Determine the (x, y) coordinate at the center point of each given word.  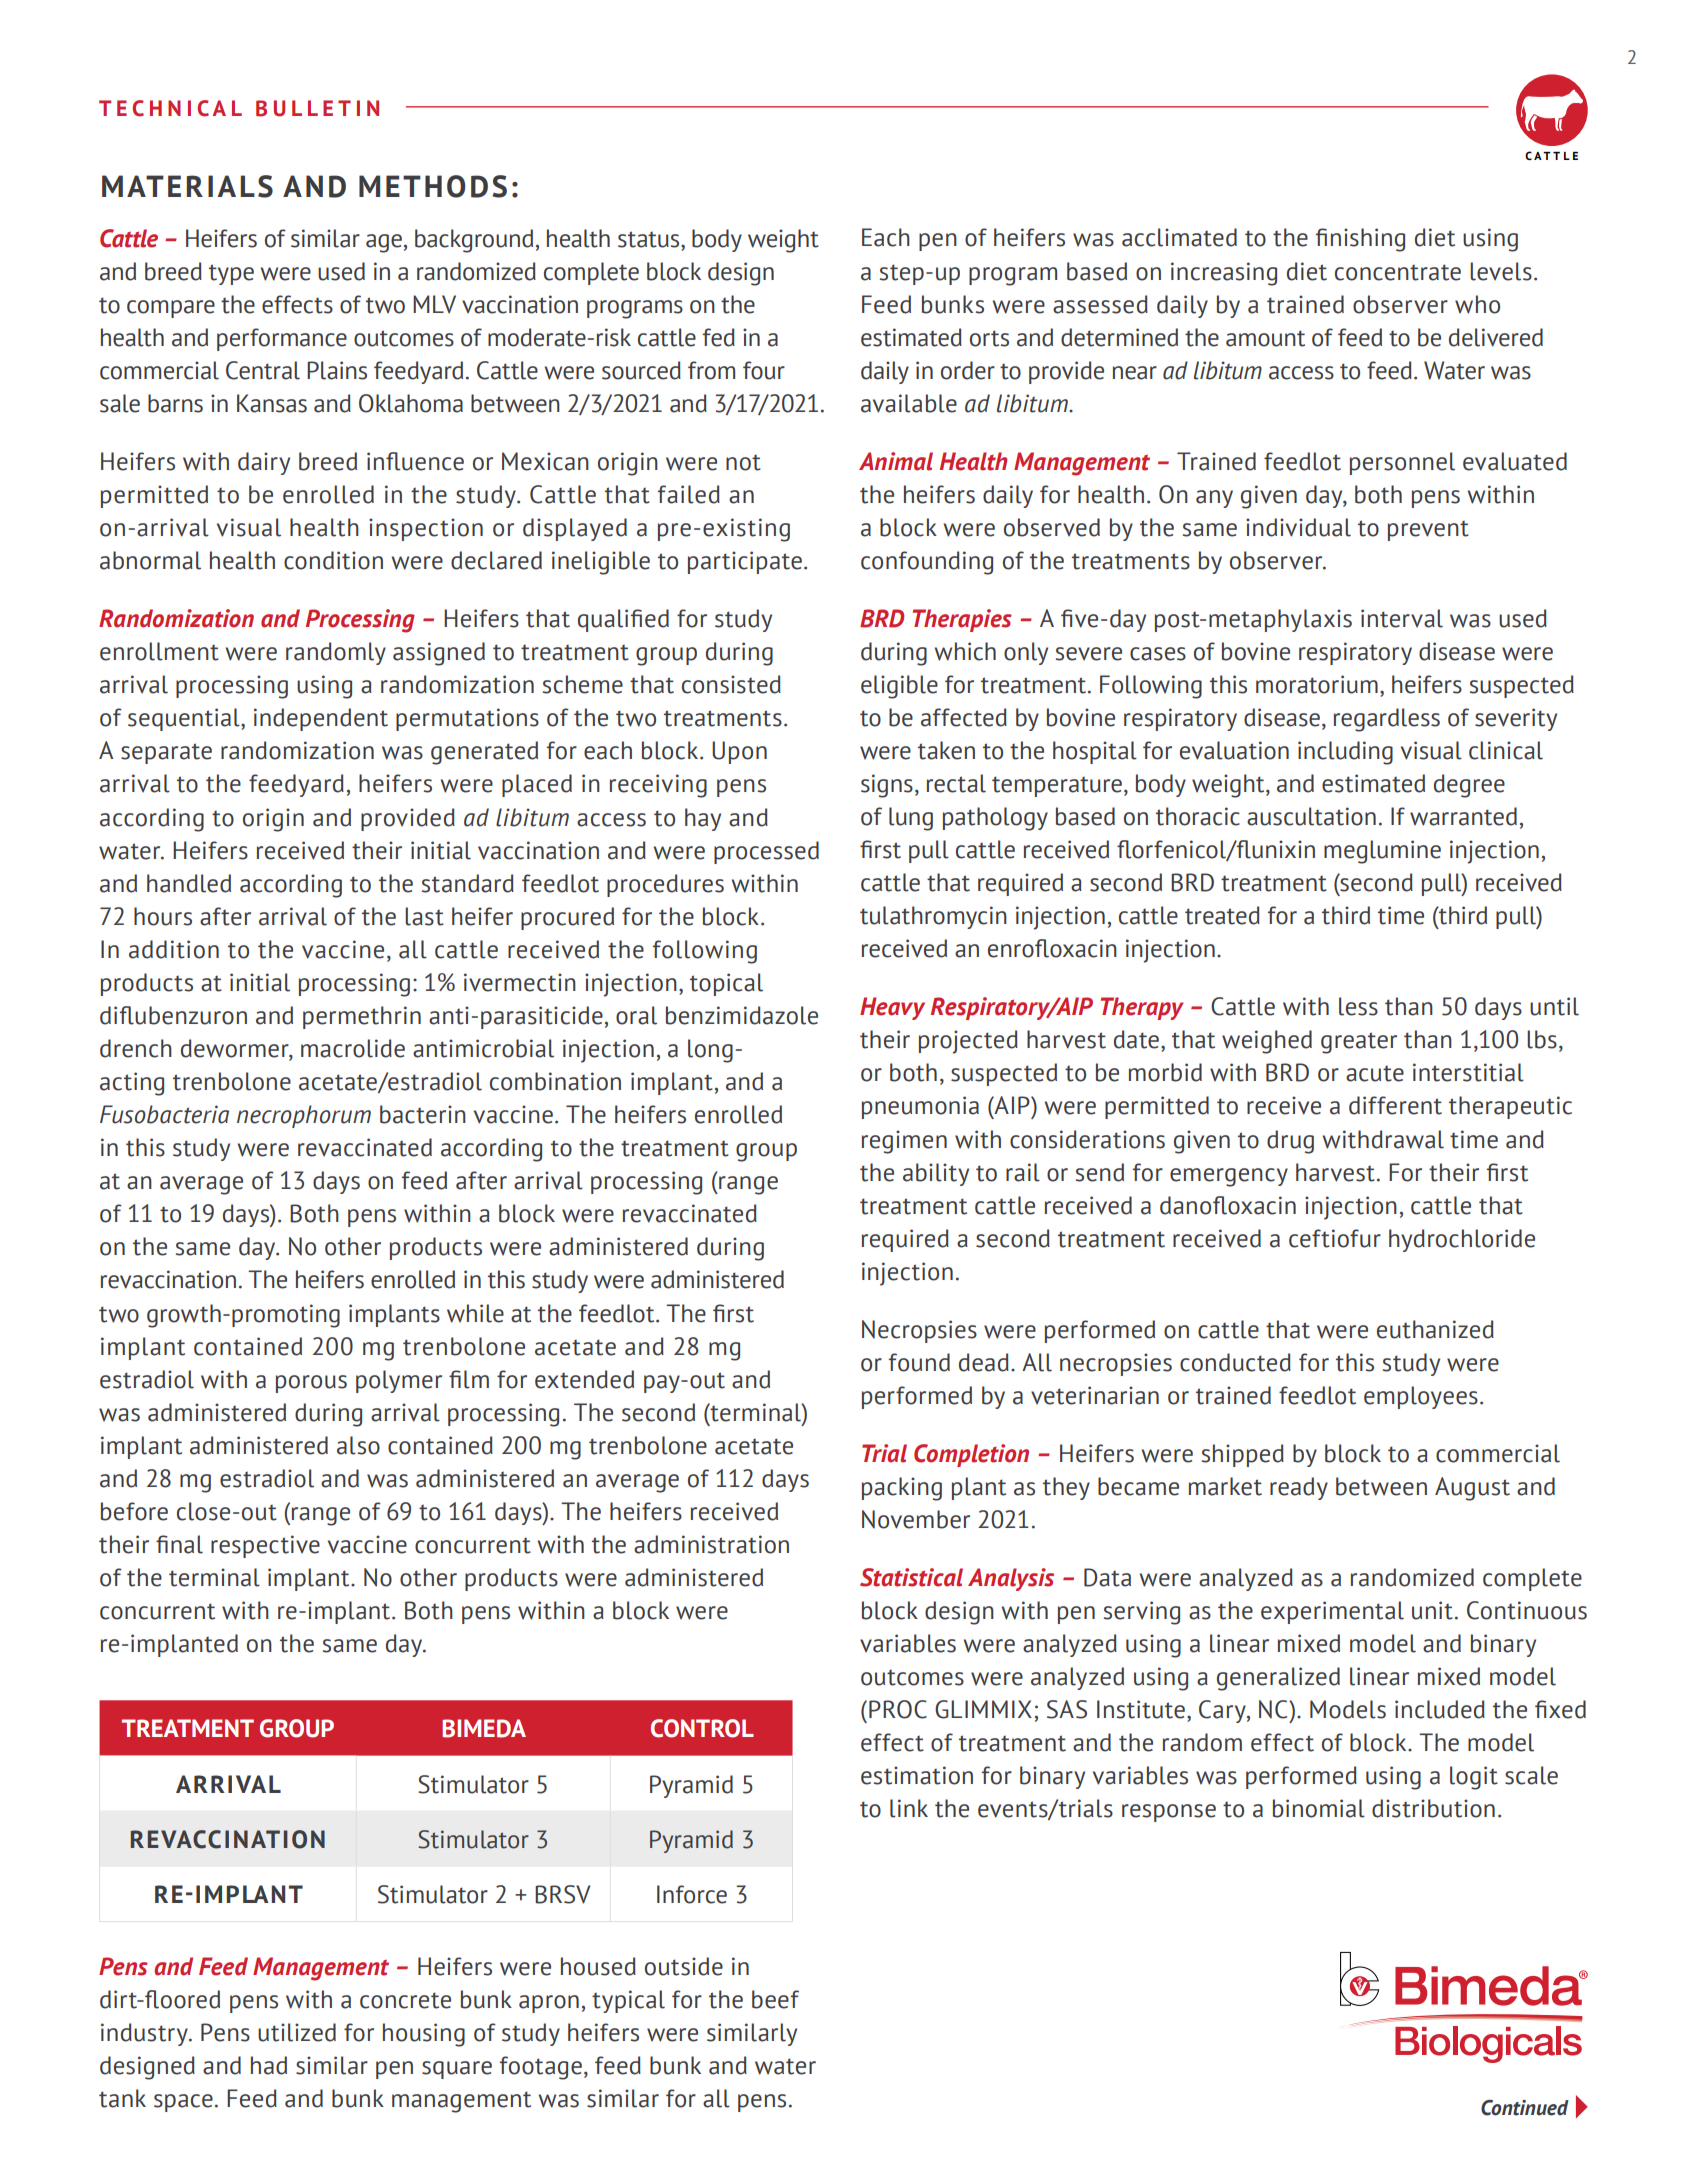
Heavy (892, 1008)
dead (984, 1362)
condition (333, 560)
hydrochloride (1462, 1240)
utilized (297, 2032)
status (650, 239)
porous (311, 1384)
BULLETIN (317, 108)
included (1440, 1709)
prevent (1428, 531)
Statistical (911, 1577)
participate (745, 562)
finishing (1360, 240)
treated (1222, 915)
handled (189, 883)
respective (265, 1546)
